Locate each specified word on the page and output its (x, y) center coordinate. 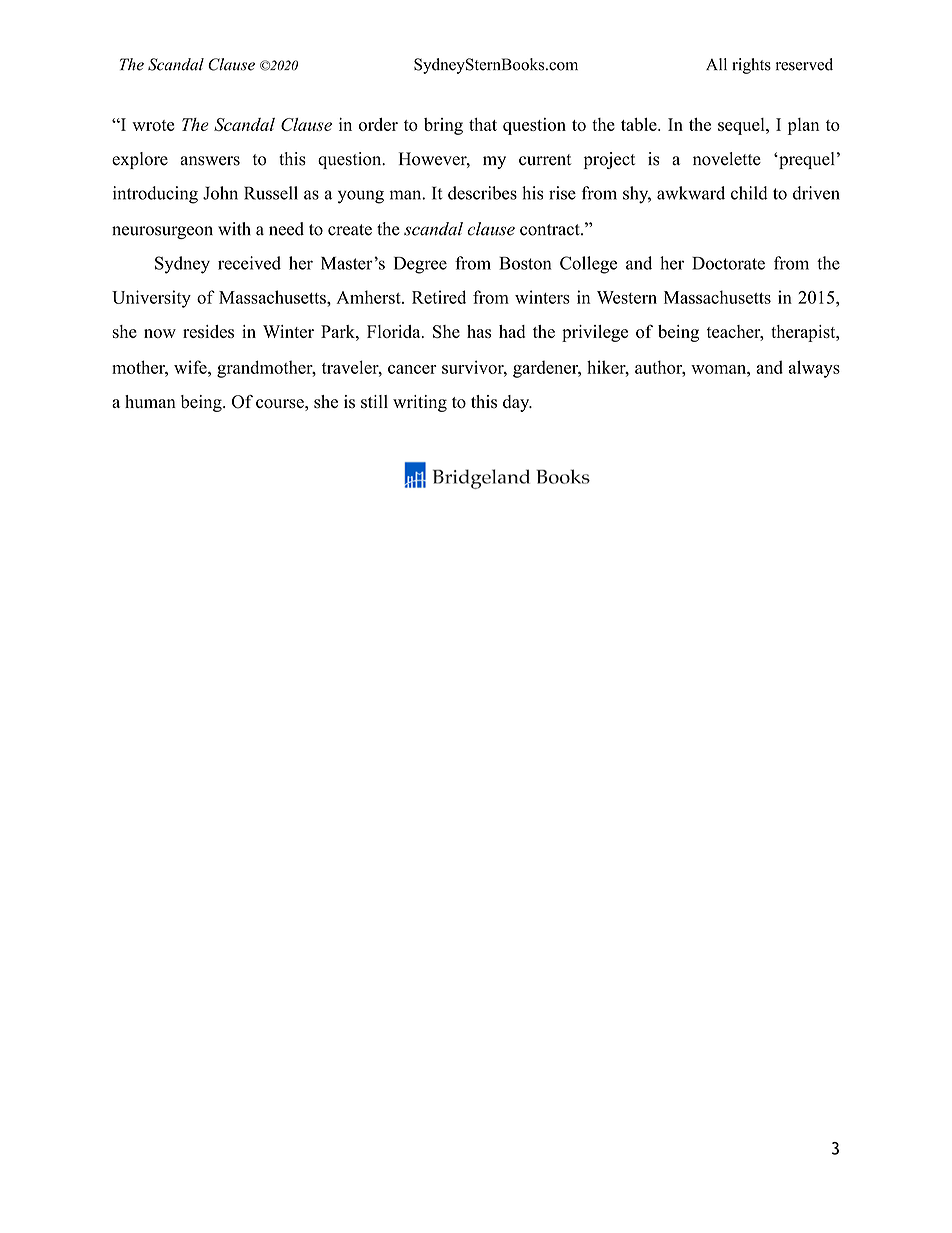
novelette (727, 159)
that (483, 124)
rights (751, 66)
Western (627, 297)
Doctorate (728, 263)
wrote (153, 125)
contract (551, 230)
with (234, 228)
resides (208, 331)
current (545, 160)
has (479, 331)
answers (210, 161)
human (150, 401)
